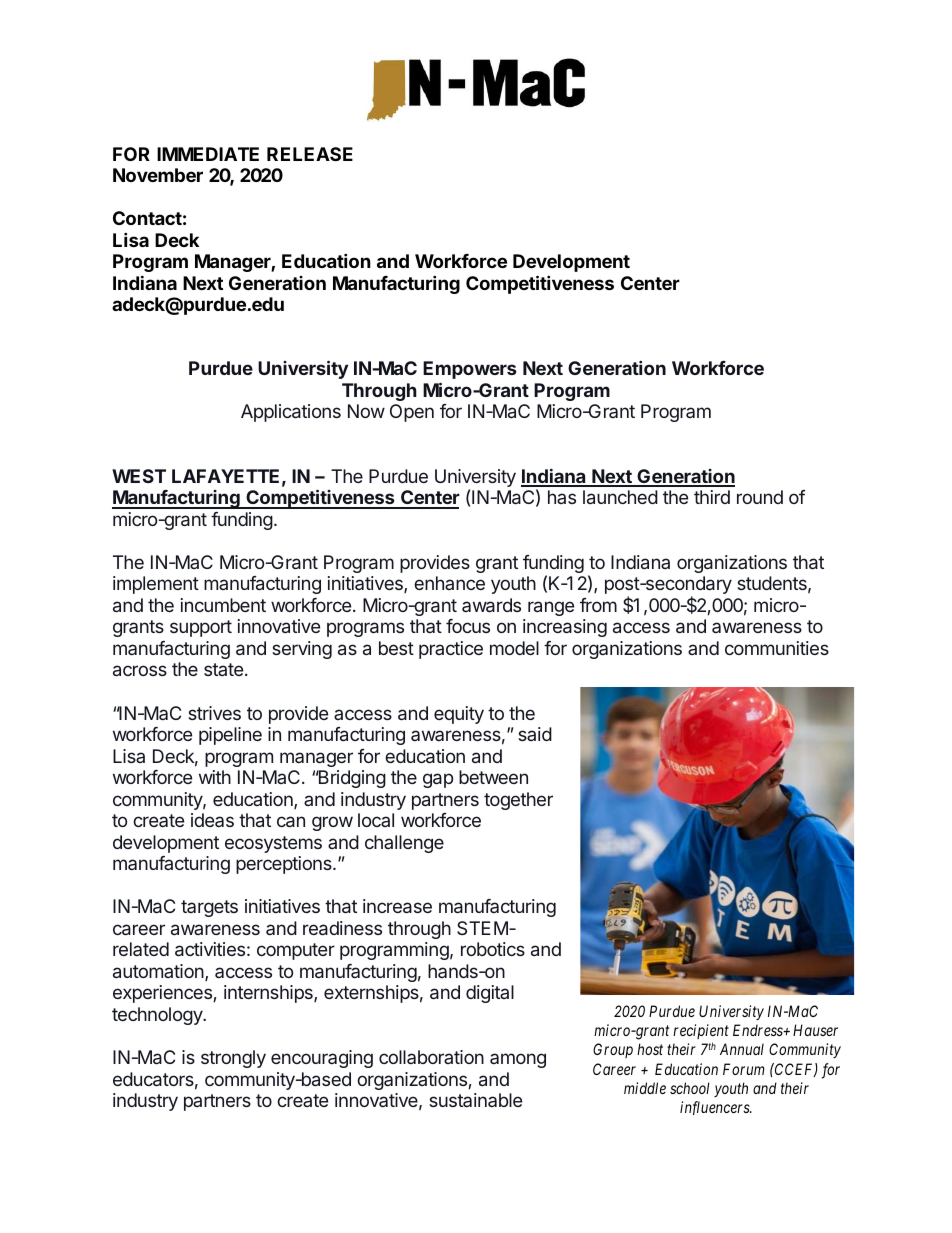 This page has width=952, height=1233. I want to click on IMMEDIATE, so click(208, 154).
